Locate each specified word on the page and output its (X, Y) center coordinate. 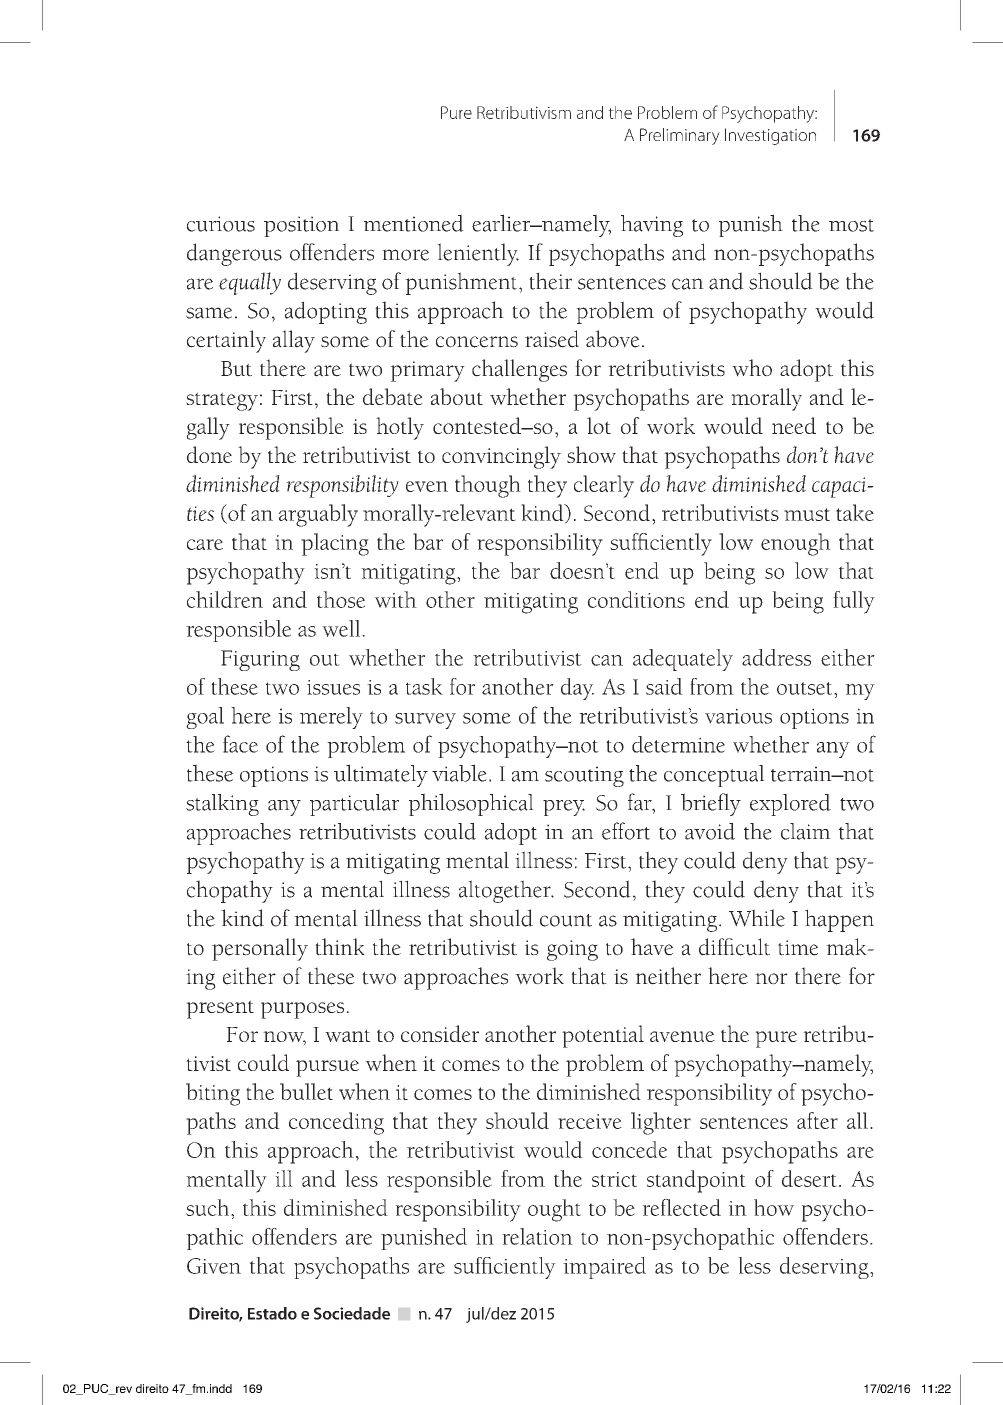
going (572, 950)
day (577, 689)
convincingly (501, 457)
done (209, 454)
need (794, 425)
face (240, 744)
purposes (302, 1010)
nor (771, 979)
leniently (478, 254)
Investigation (770, 136)
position (301, 226)
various (738, 716)
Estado (272, 1313)
